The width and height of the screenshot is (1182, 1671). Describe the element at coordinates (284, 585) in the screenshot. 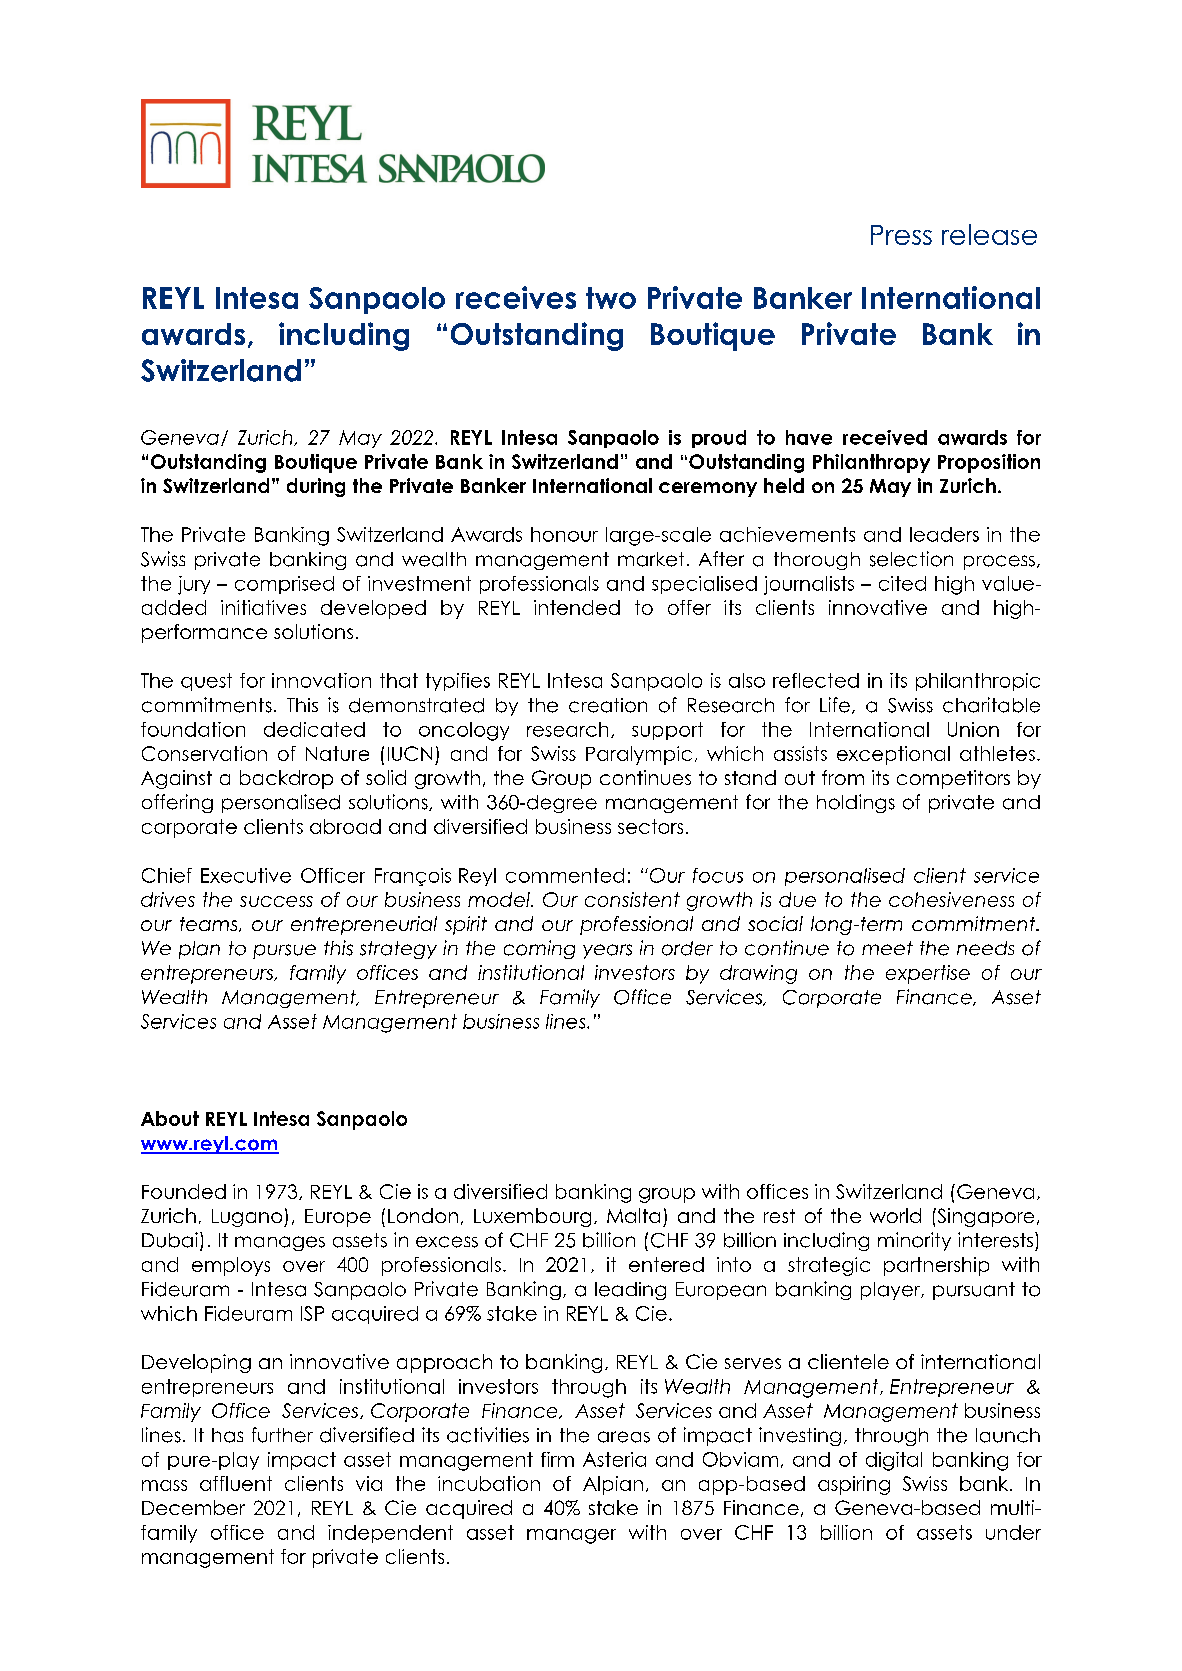

I see `comprised` at that location.
